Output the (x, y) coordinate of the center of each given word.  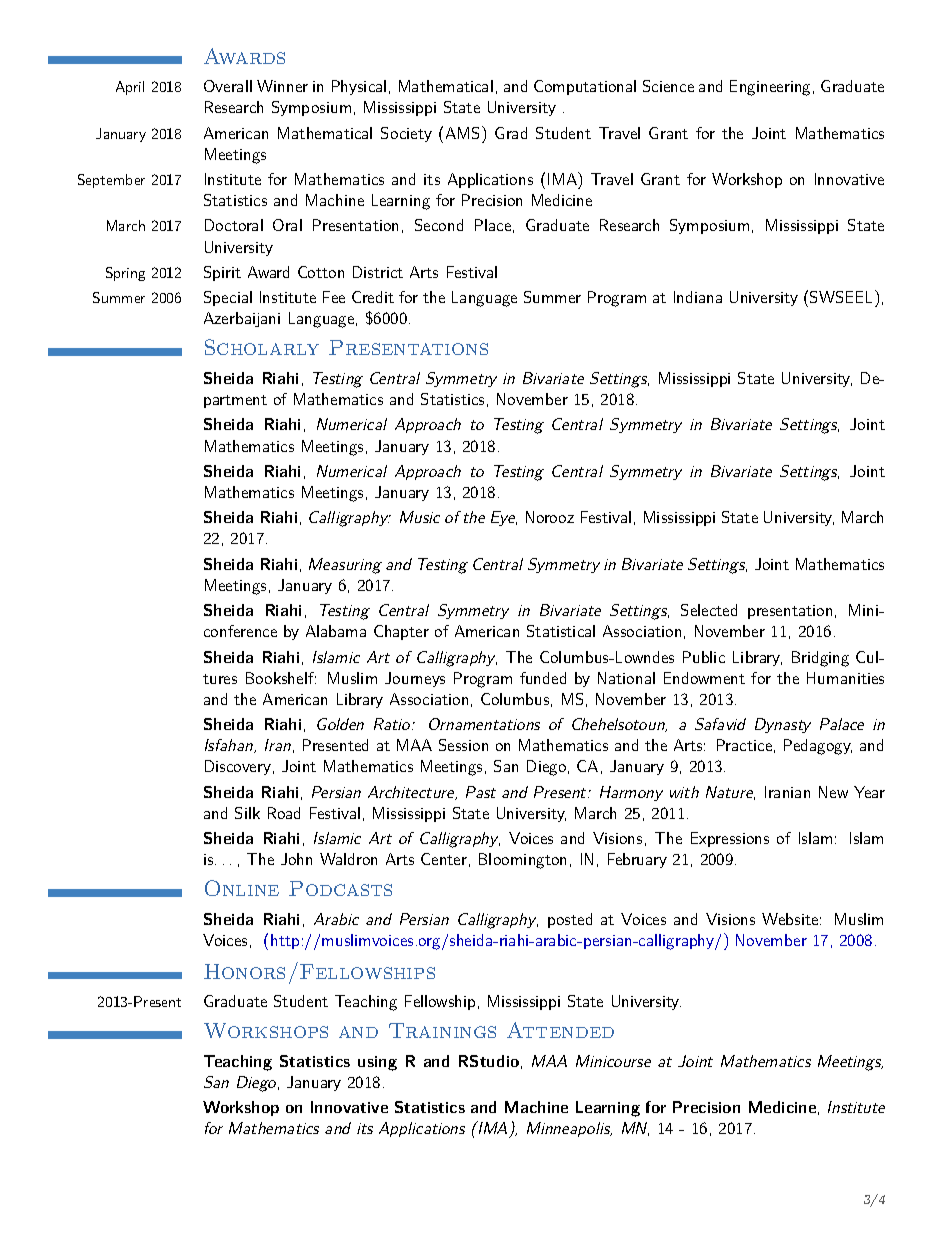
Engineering (770, 88)
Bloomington (522, 861)
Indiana (698, 297)
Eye (504, 518)
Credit (373, 297)
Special (228, 298)
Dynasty (783, 725)
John (296, 859)
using (377, 1063)
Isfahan (230, 746)
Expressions (730, 839)
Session (463, 745)
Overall (228, 86)
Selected (709, 610)
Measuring (345, 566)
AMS (462, 133)
